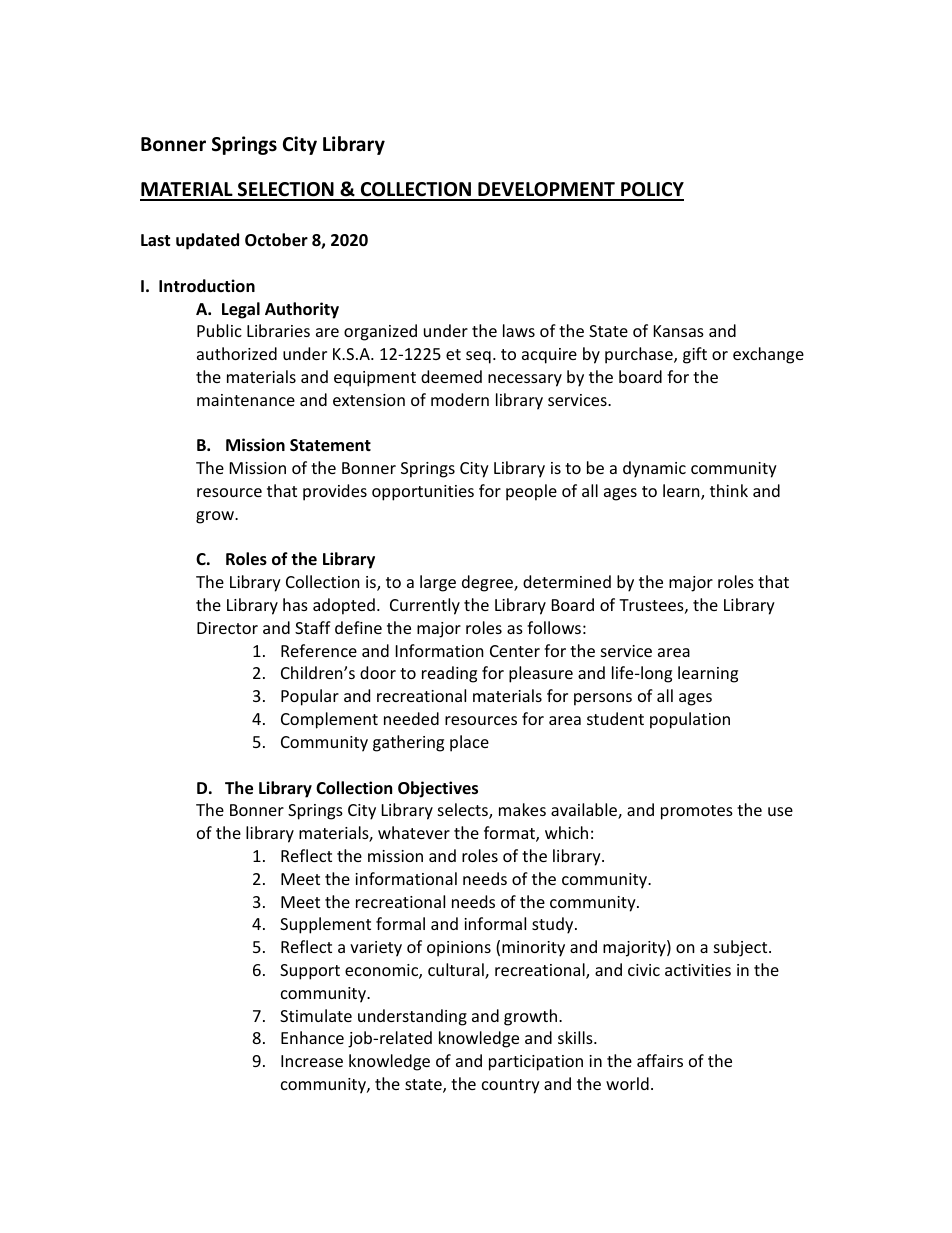 This page has width=952, height=1233. What do you see at coordinates (679, 331) in the page?
I see `Kansas` at bounding box center [679, 331].
